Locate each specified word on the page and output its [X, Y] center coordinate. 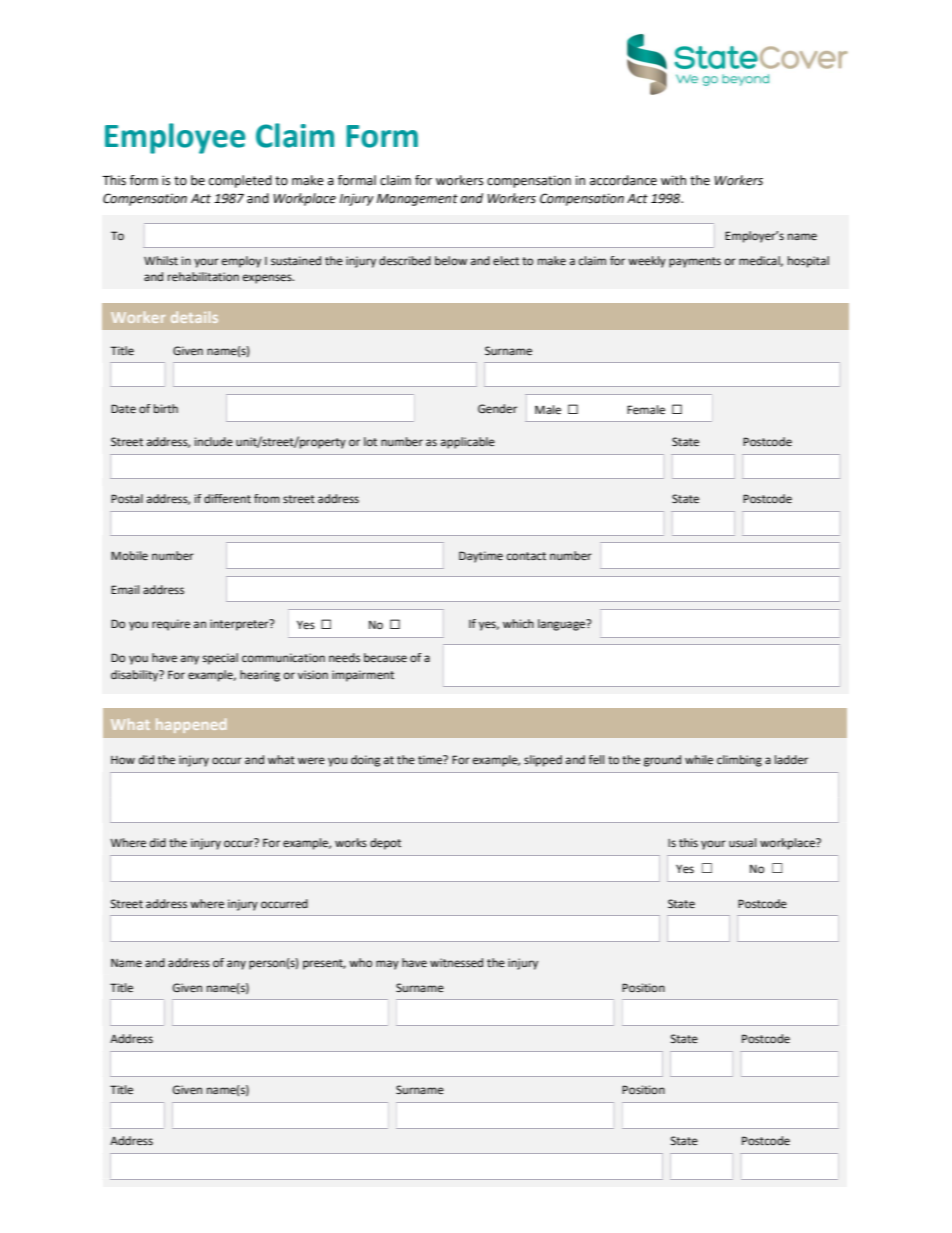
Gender [497, 409]
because [385, 658]
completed [240, 181]
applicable [468, 443]
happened [191, 725]
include [214, 441]
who [360, 962]
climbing [739, 761]
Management [417, 200]
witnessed [456, 963]
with [673, 180]
